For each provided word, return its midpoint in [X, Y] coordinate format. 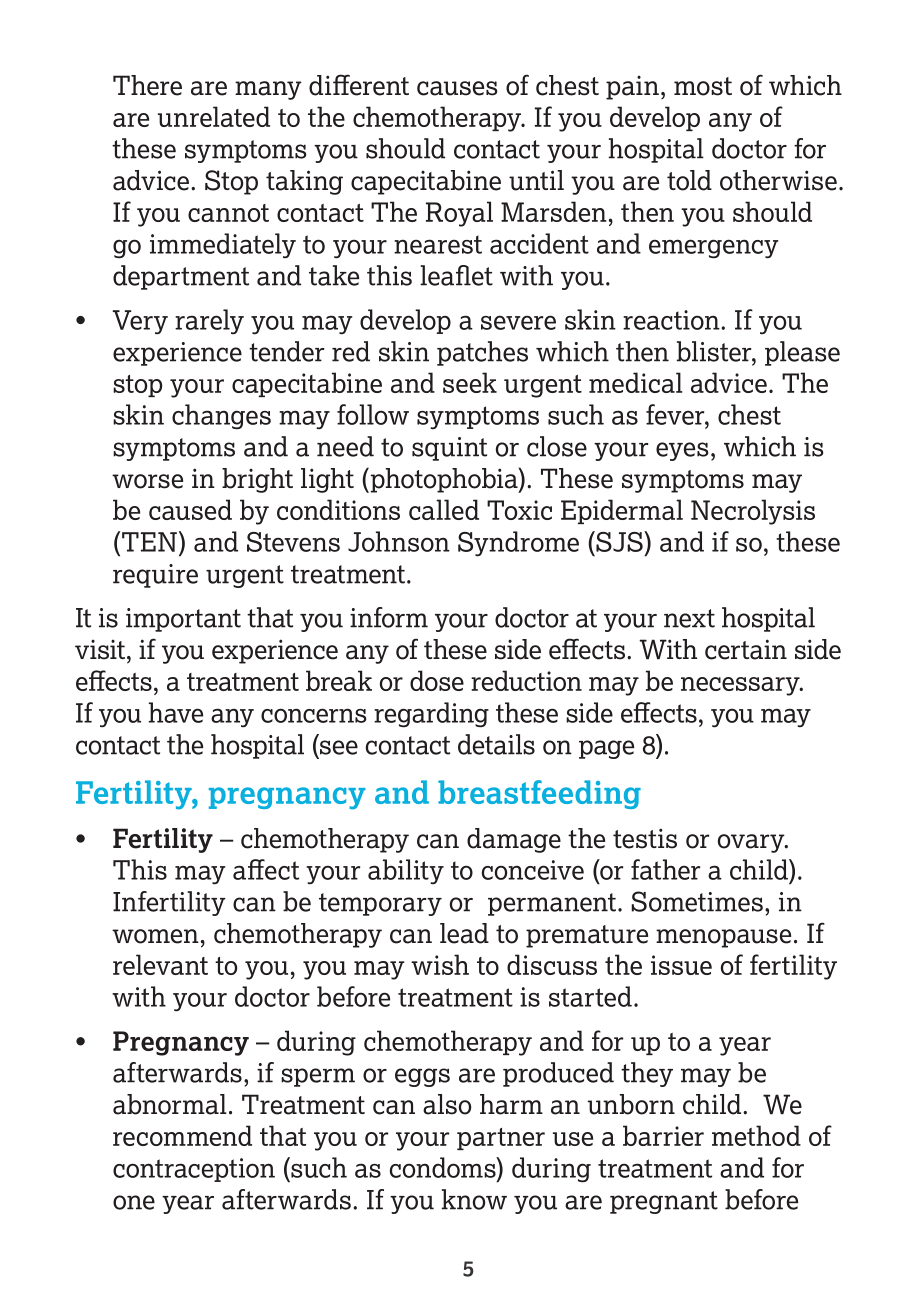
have [176, 712]
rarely [209, 321]
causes [457, 88]
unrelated [214, 116]
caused [190, 509]
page [606, 749]
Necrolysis [753, 512]
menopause [723, 938]
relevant [160, 964]
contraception [194, 1170]
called [444, 509]
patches [482, 353]
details [496, 744]
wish [440, 964]
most [703, 86]
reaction [672, 320]
